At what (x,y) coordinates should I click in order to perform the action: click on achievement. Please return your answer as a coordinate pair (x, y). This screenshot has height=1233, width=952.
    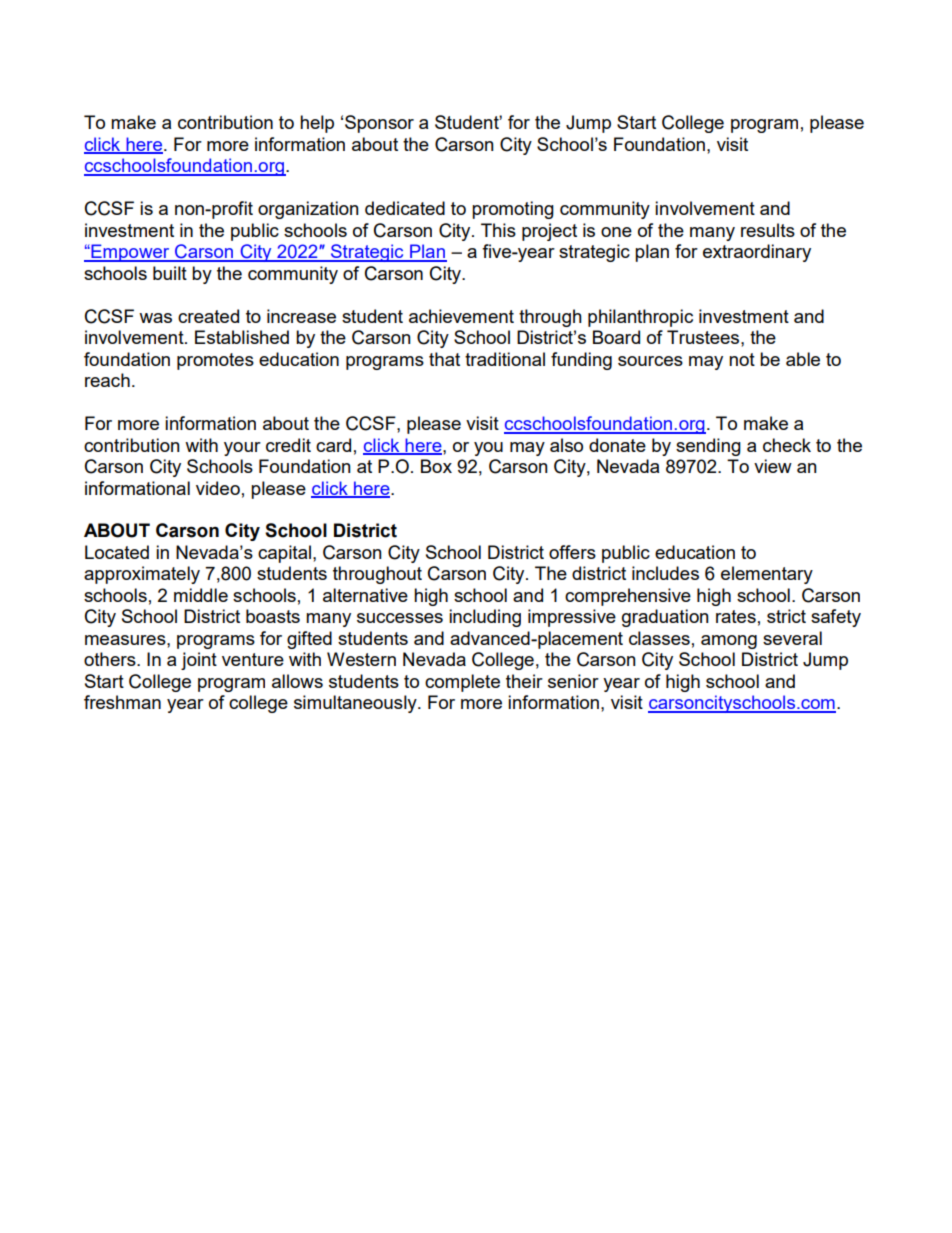
    Looking at the image, I should click on (461, 316).
